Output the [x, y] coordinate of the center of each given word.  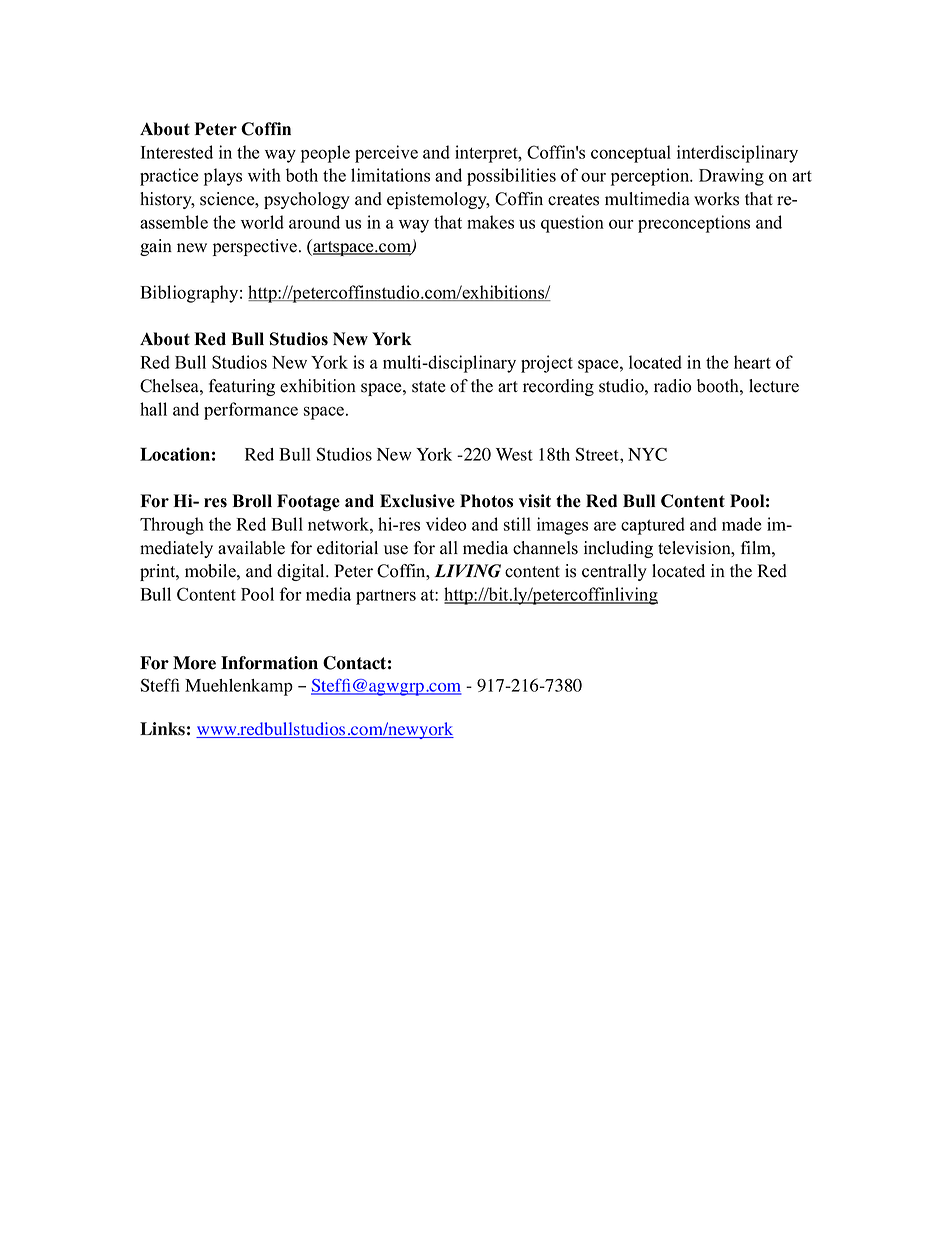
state [429, 387]
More [194, 663]
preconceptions [694, 224]
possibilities [511, 177]
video [446, 524]
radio [673, 386]
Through [172, 526]
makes [490, 222]
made [742, 524]
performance [251, 411]
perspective [256, 247]
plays [223, 177]
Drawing [731, 177]
